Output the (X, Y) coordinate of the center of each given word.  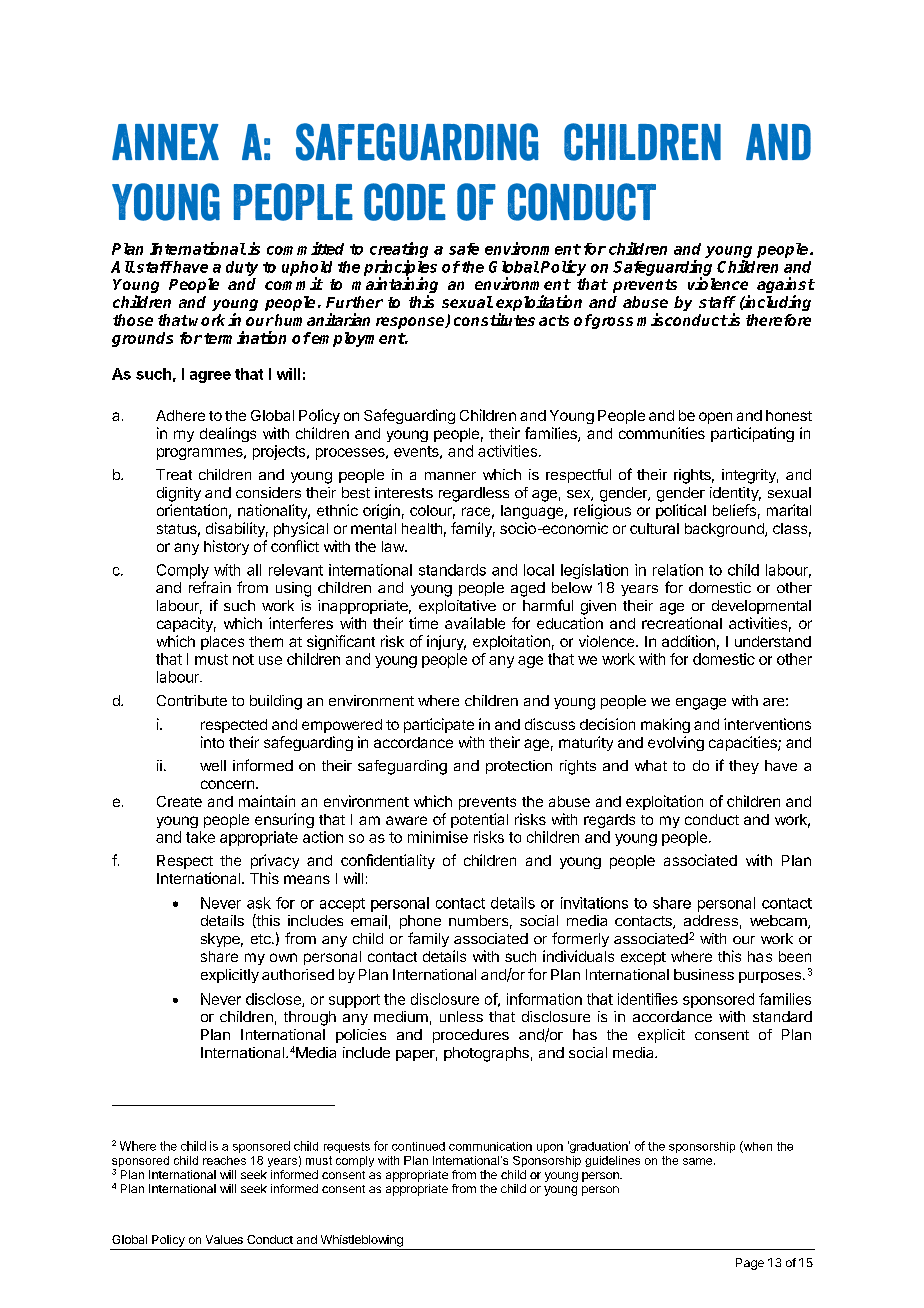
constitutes (494, 319)
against (786, 286)
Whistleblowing (362, 1241)
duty (242, 268)
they (744, 767)
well (213, 765)
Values (224, 1239)
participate (439, 725)
